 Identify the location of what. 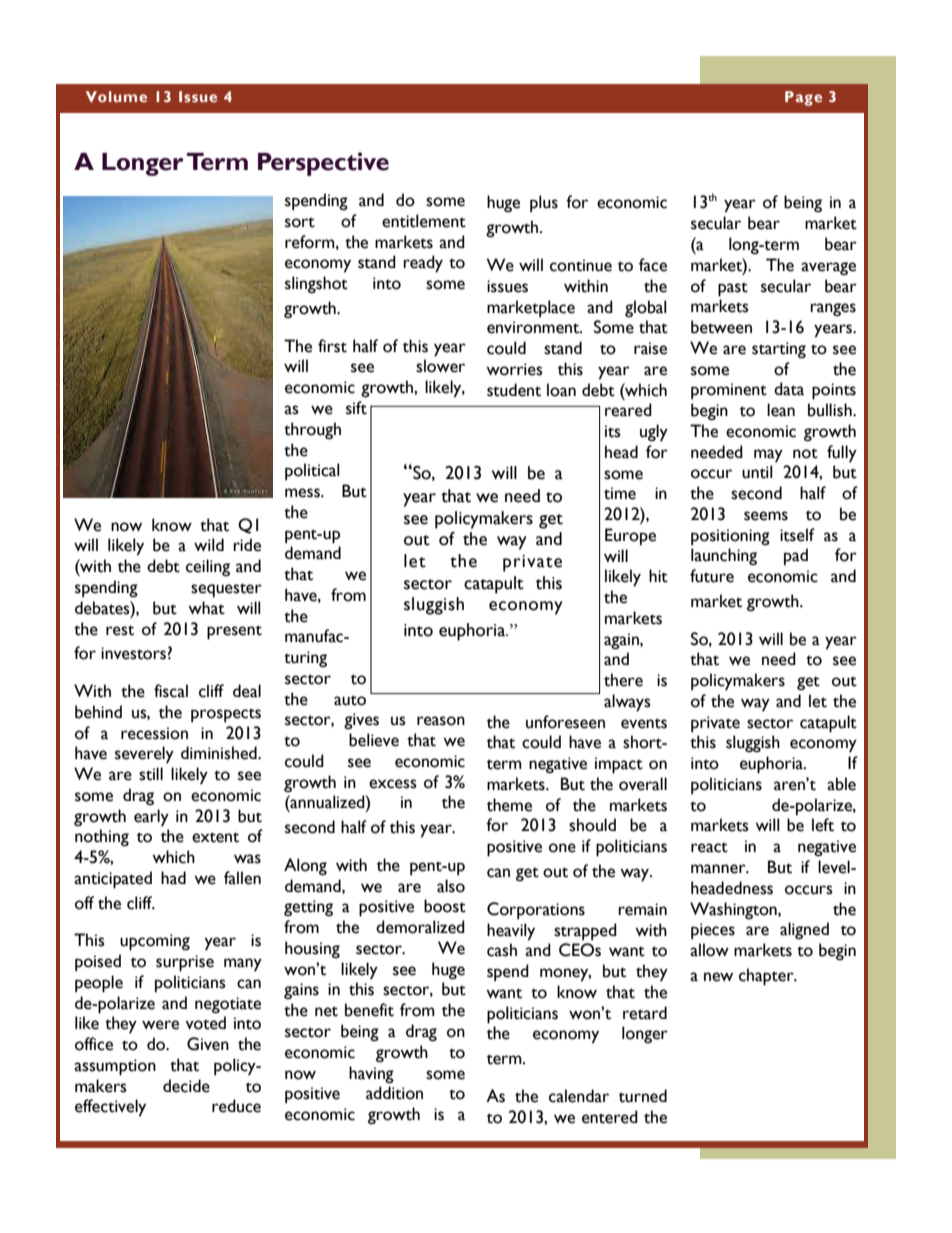
(206, 608).
